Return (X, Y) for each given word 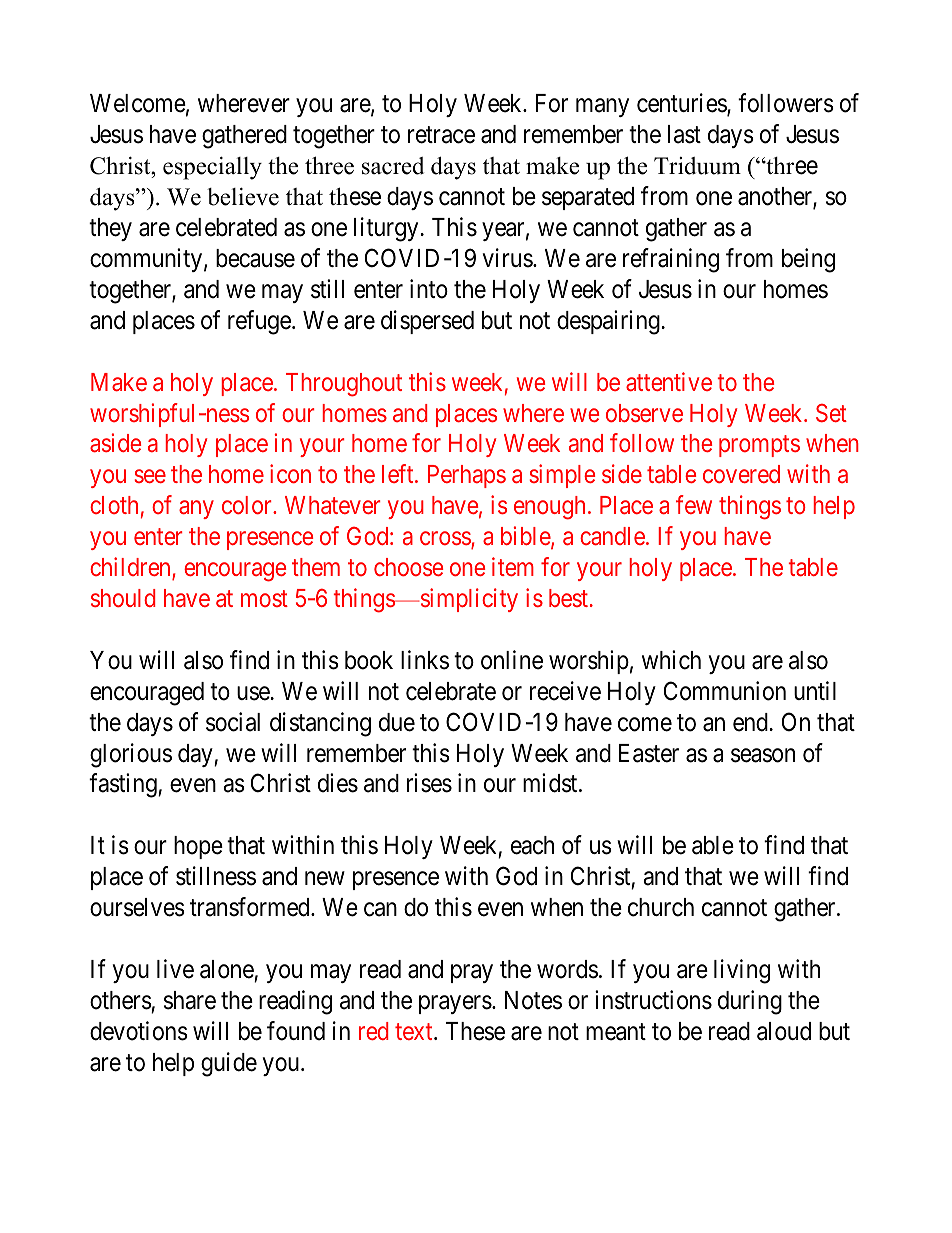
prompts (759, 446)
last (684, 134)
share (190, 1000)
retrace (441, 135)
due (397, 722)
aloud (784, 1031)
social (233, 722)
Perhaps (467, 476)
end (750, 722)
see (150, 476)
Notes (533, 1000)
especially (212, 168)
